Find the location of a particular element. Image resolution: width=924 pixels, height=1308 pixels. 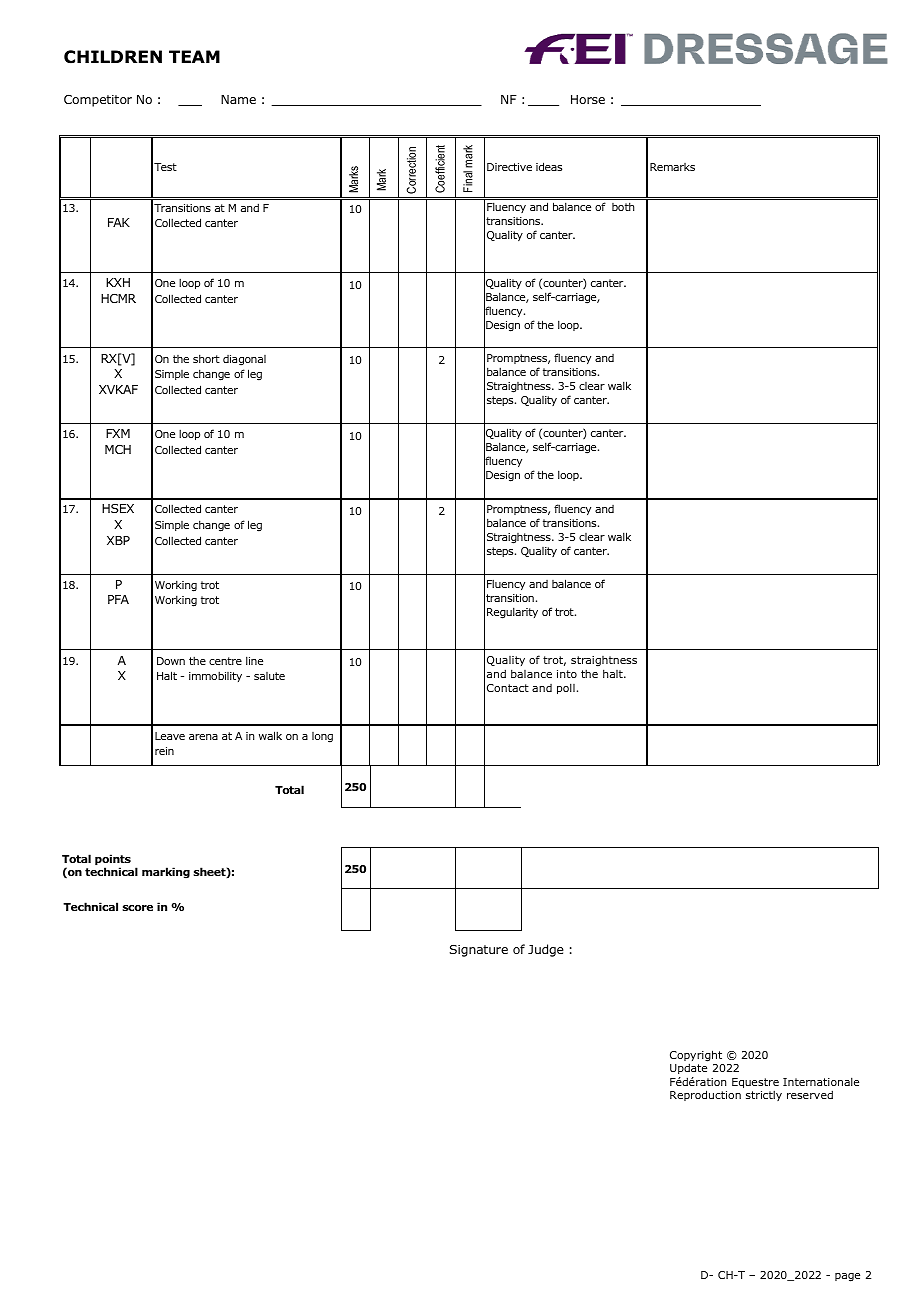

Directive is located at coordinates (509, 167).
